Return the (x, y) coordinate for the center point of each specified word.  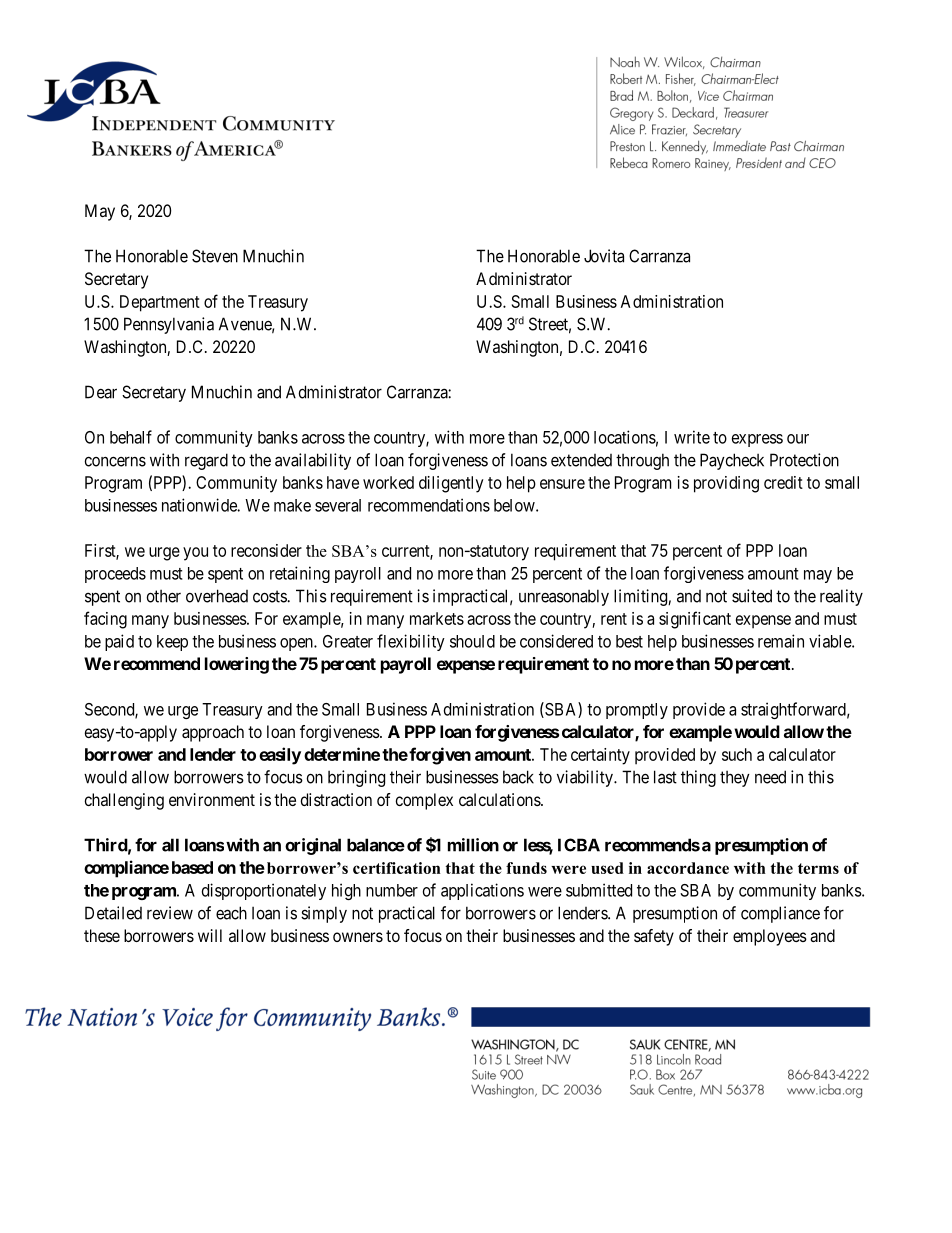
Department (160, 303)
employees (770, 937)
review (170, 913)
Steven (215, 256)
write (692, 437)
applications (482, 891)
